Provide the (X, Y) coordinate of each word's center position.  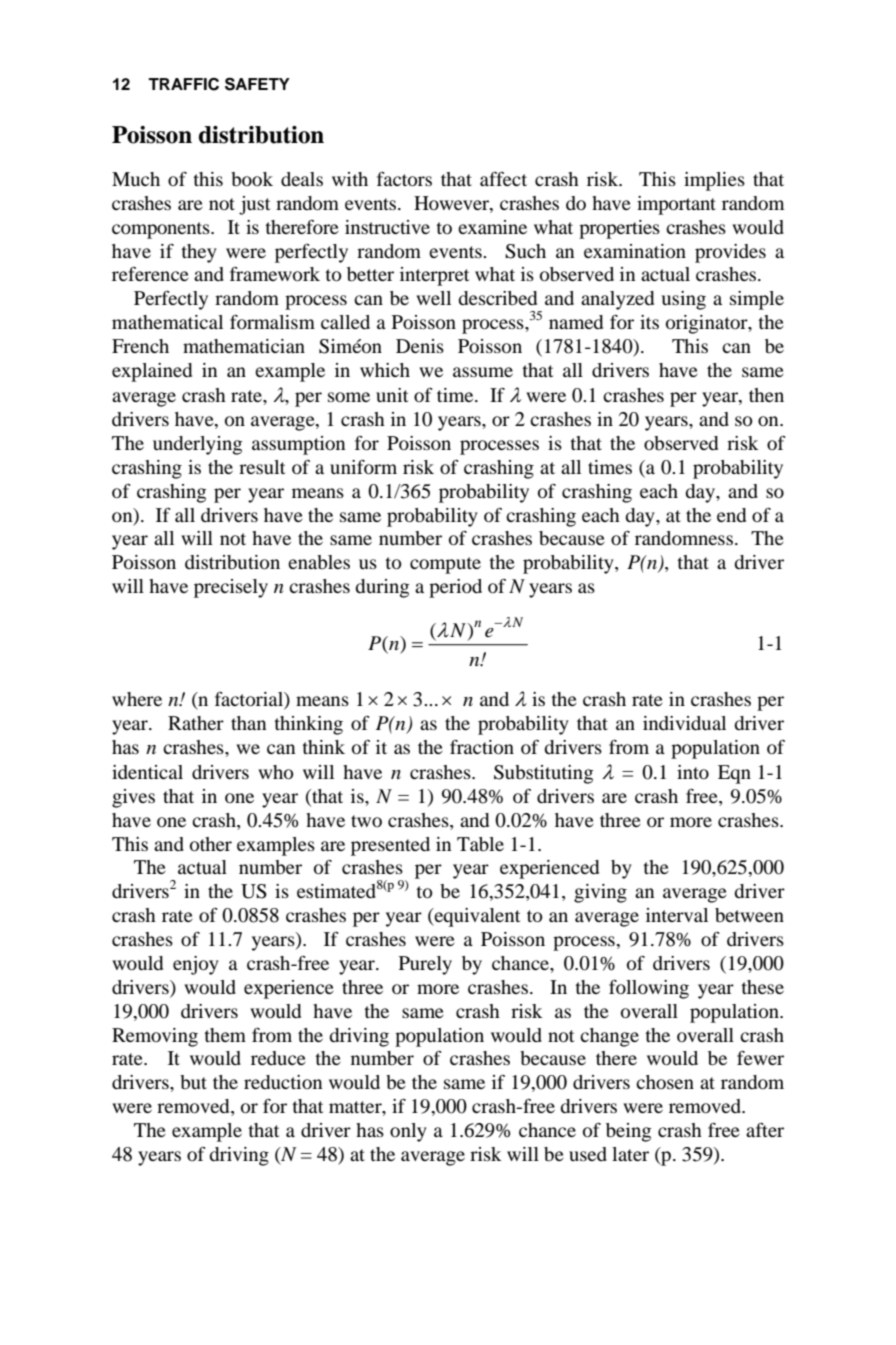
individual (684, 723)
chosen (665, 1082)
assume (483, 372)
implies (714, 181)
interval (677, 915)
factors (404, 179)
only (408, 1132)
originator (708, 324)
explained (152, 372)
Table (480, 844)
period (455, 588)
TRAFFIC (183, 84)
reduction (283, 1082)
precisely (231, 588)
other (211, 844)
